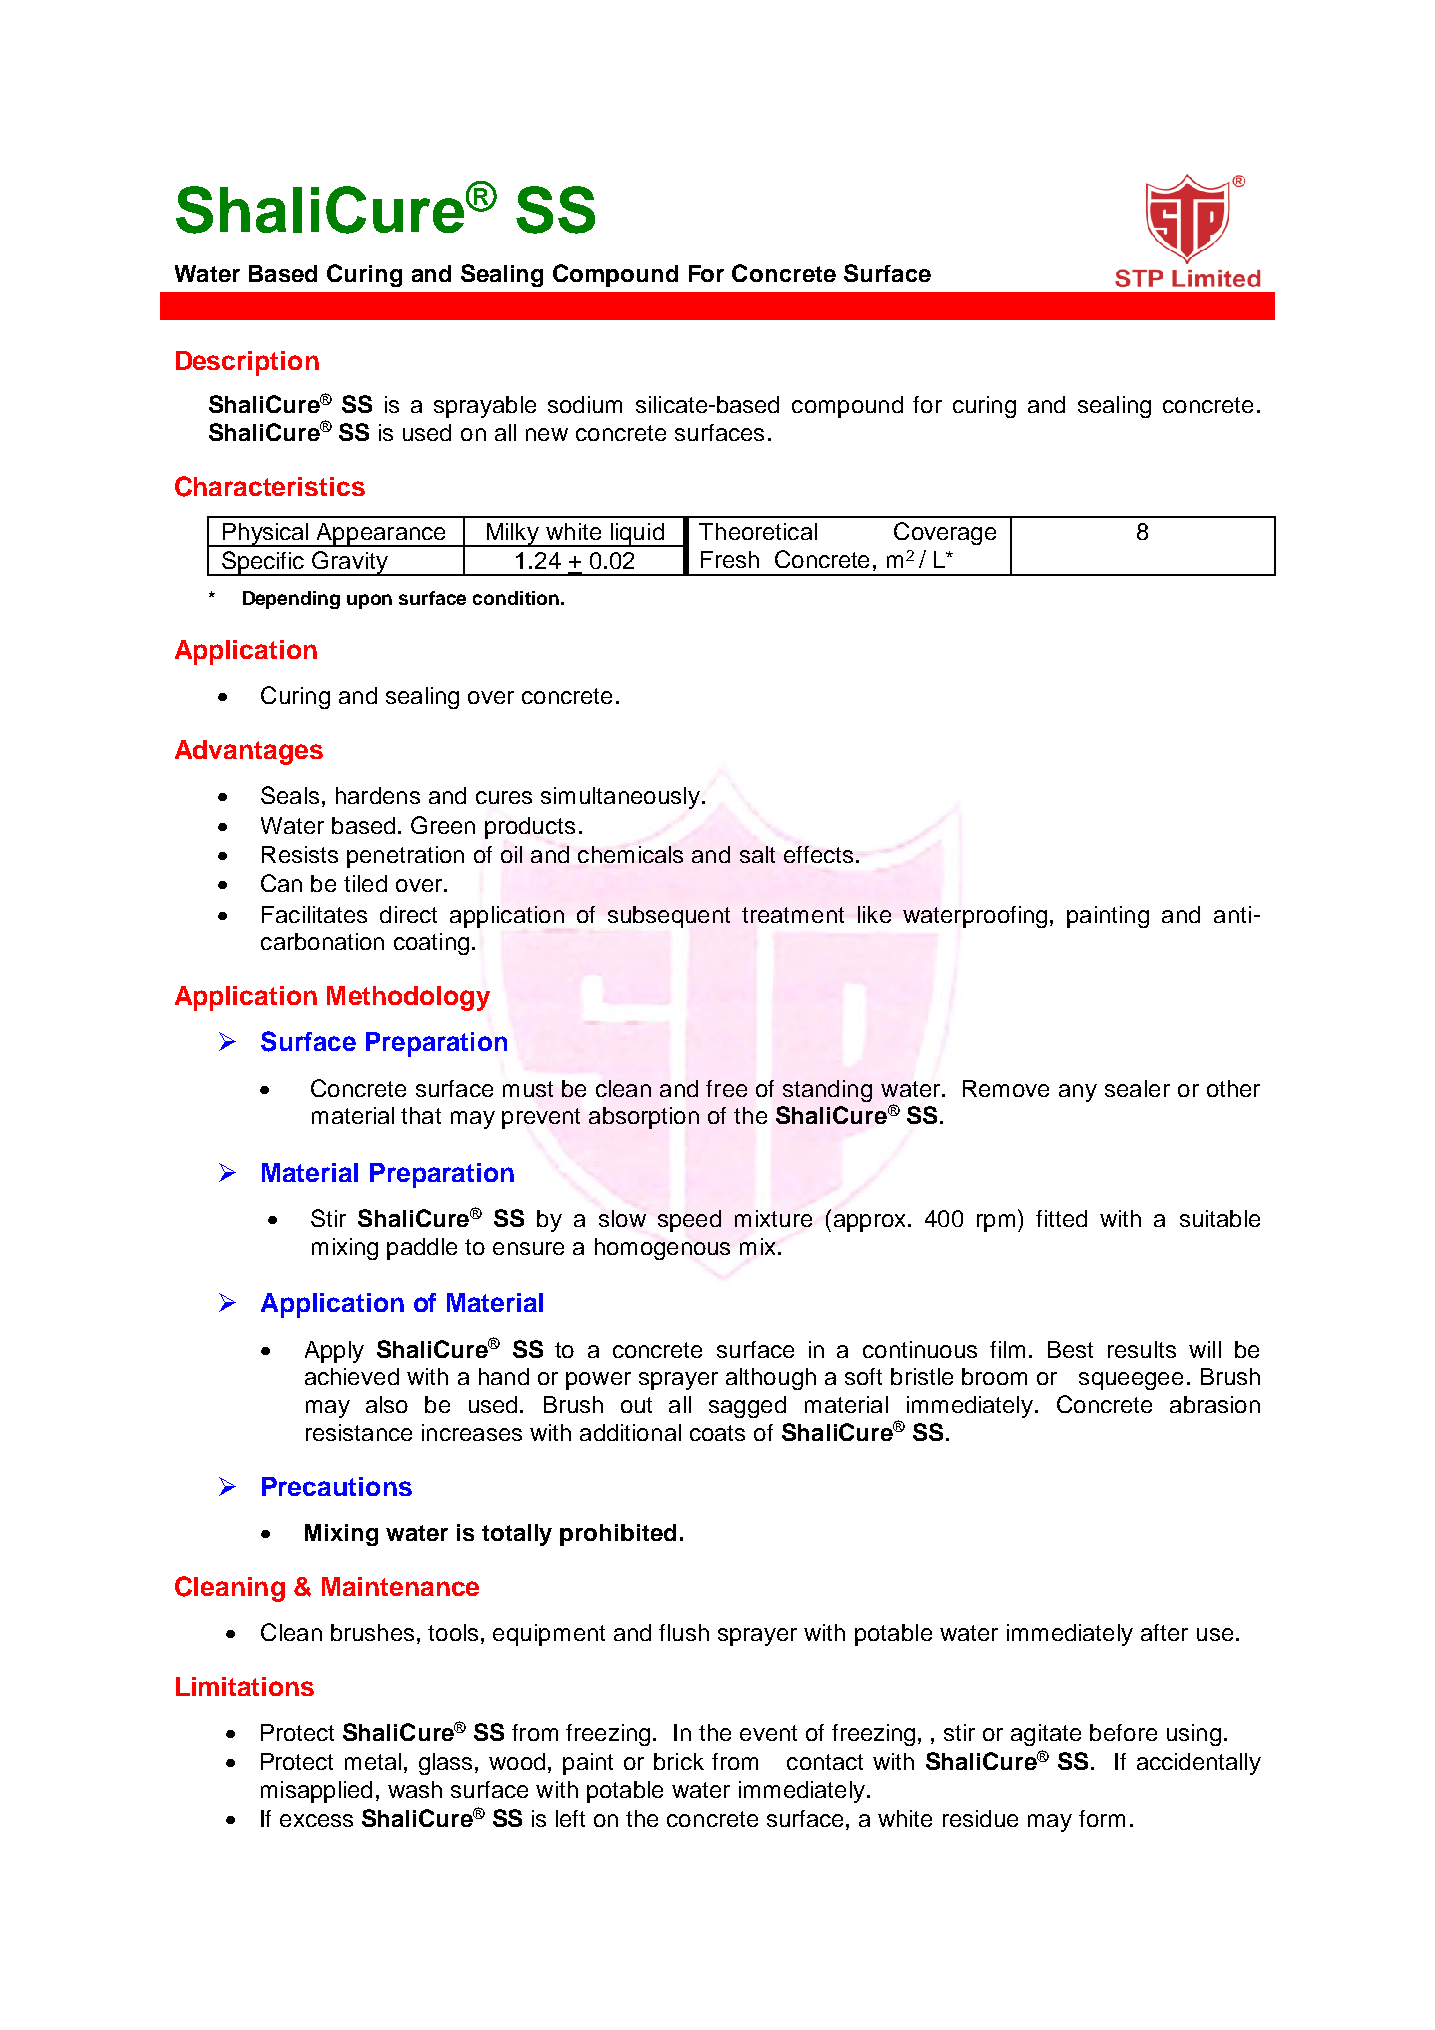 This document has width=1435, height=2030. What do you see at coordinates (679, 1761) in the document?
I see `brick` at bounding box center [679, 1761].
